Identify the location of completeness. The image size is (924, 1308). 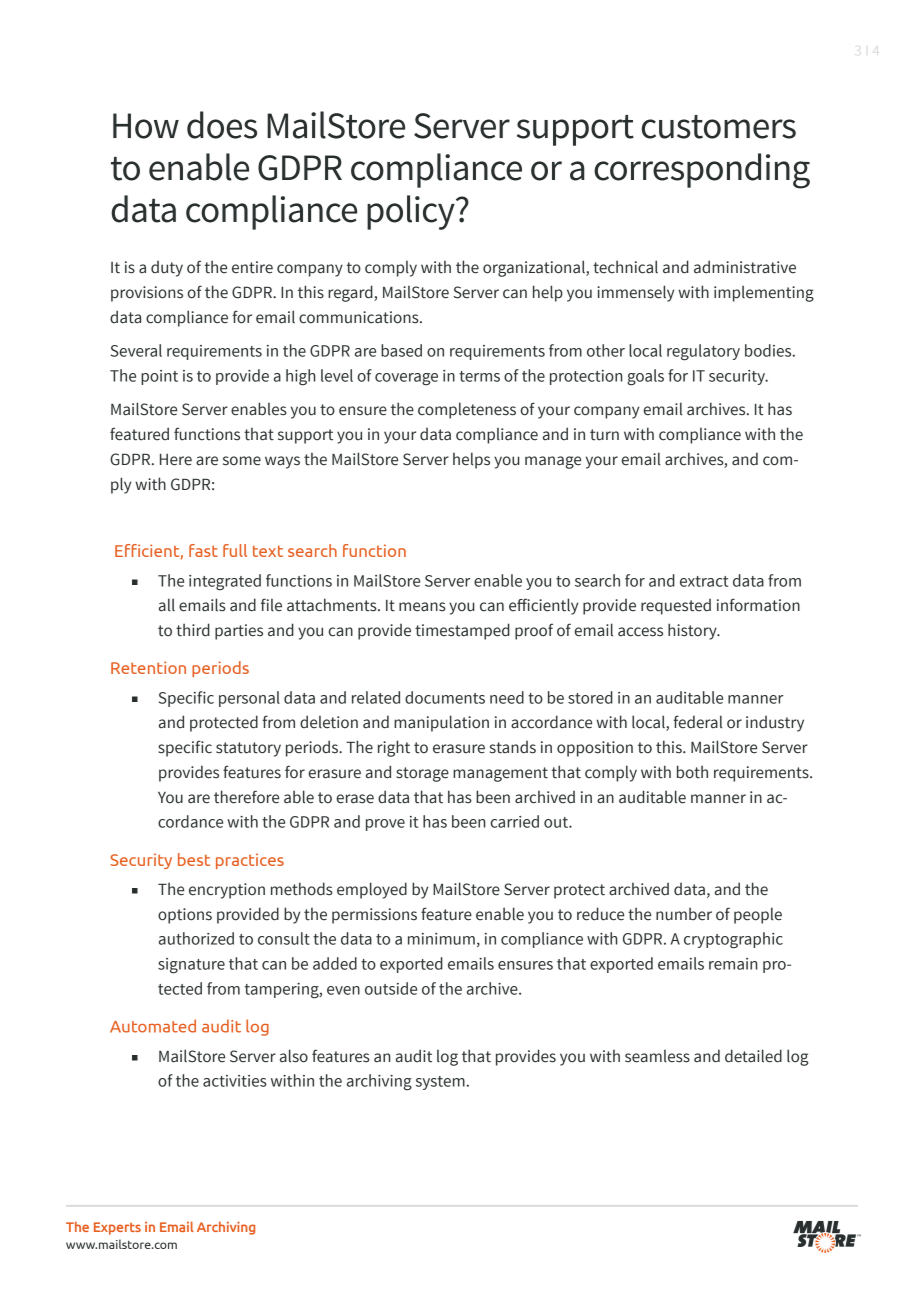
(467, 410).
